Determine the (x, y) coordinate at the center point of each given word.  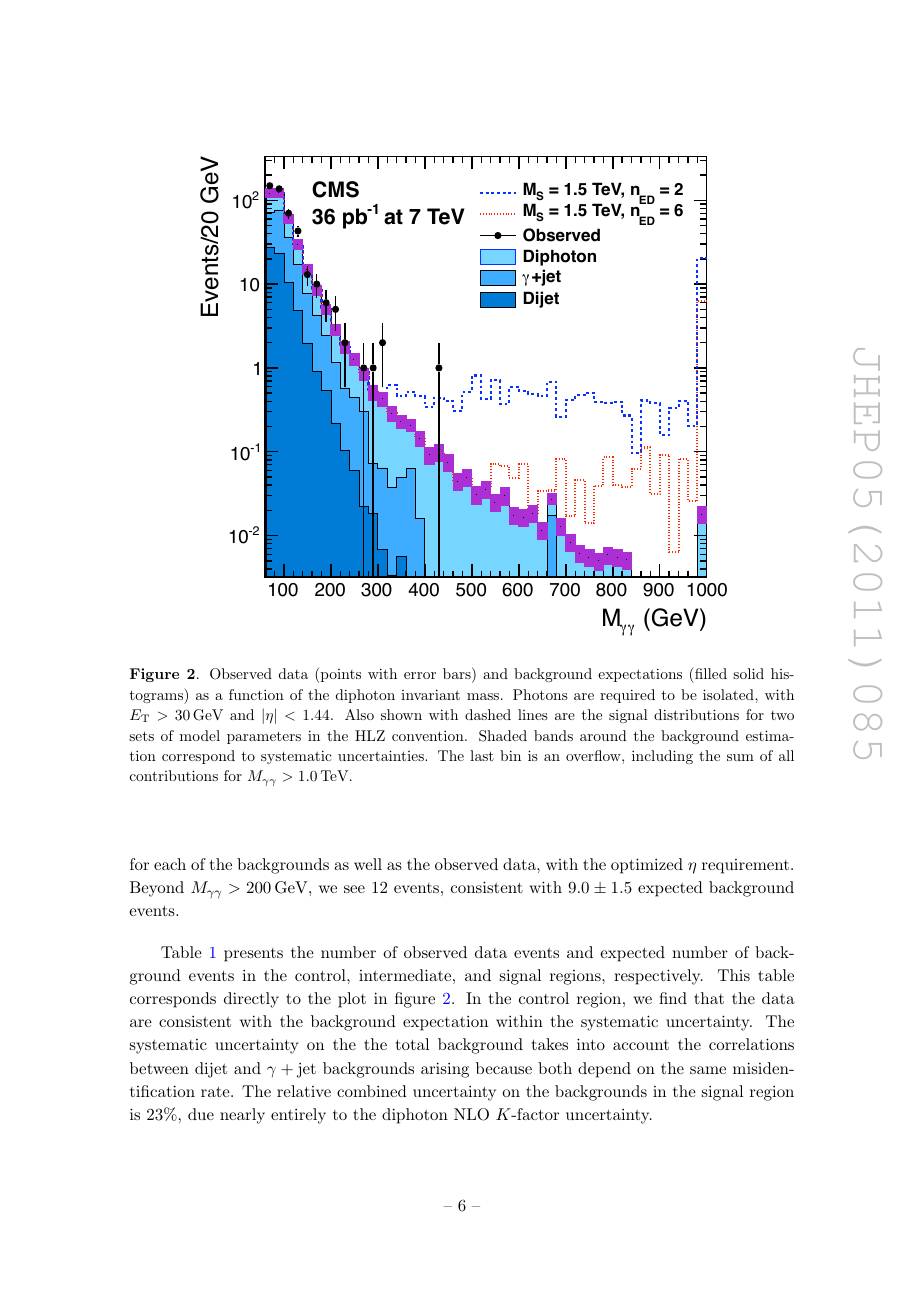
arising (445, 1070)
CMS (335, 189)
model (200, 735)
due (201, 1114)
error (420, 675)
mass (483, 696)
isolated (729, 694)
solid (748, 673)
